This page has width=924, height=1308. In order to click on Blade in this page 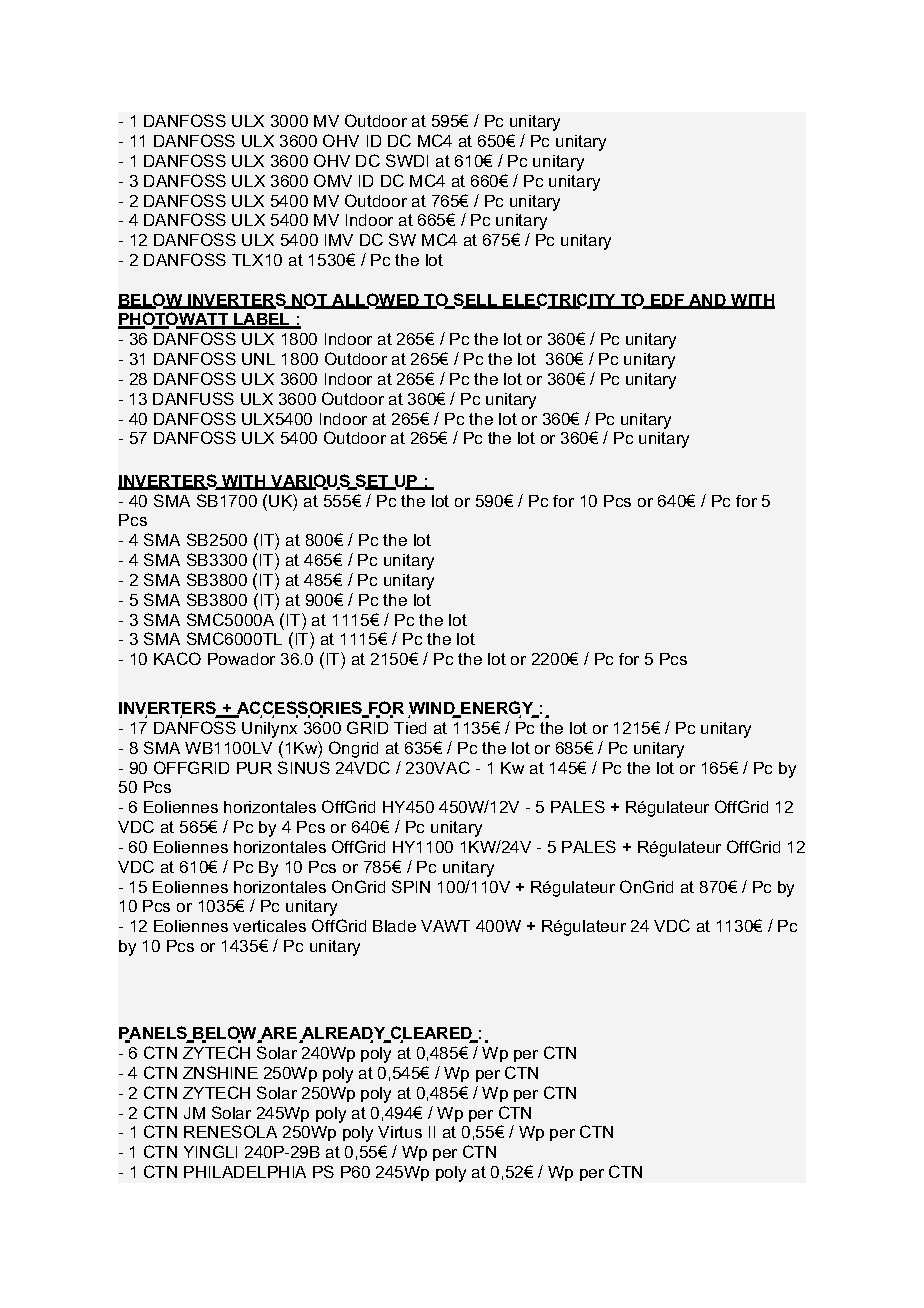, I will do `click(394, 926)`.
